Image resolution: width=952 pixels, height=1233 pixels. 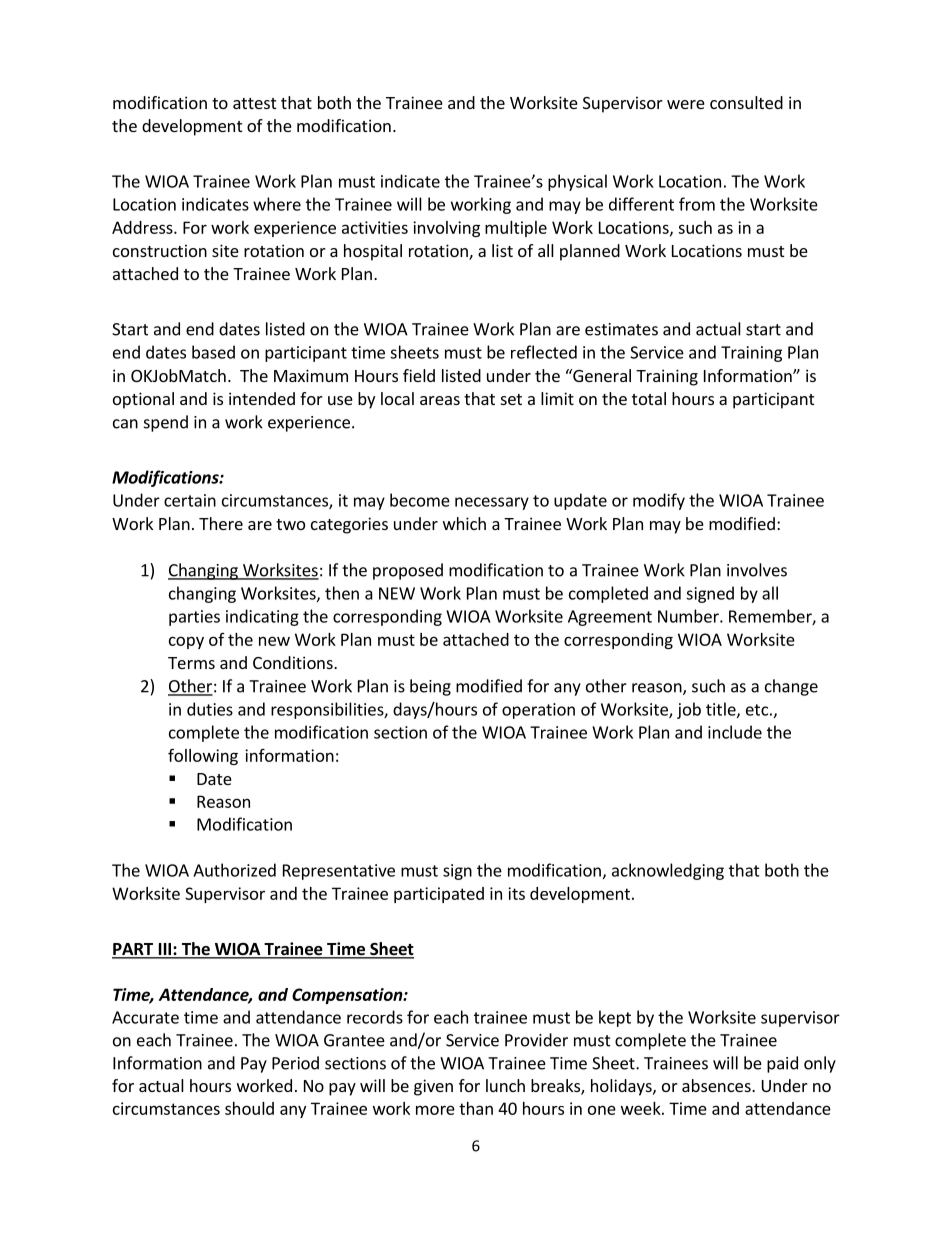 What do you see at coordinates (577, 182) in the screenshot?
I see `physical` at bounding box center [577, 182].
